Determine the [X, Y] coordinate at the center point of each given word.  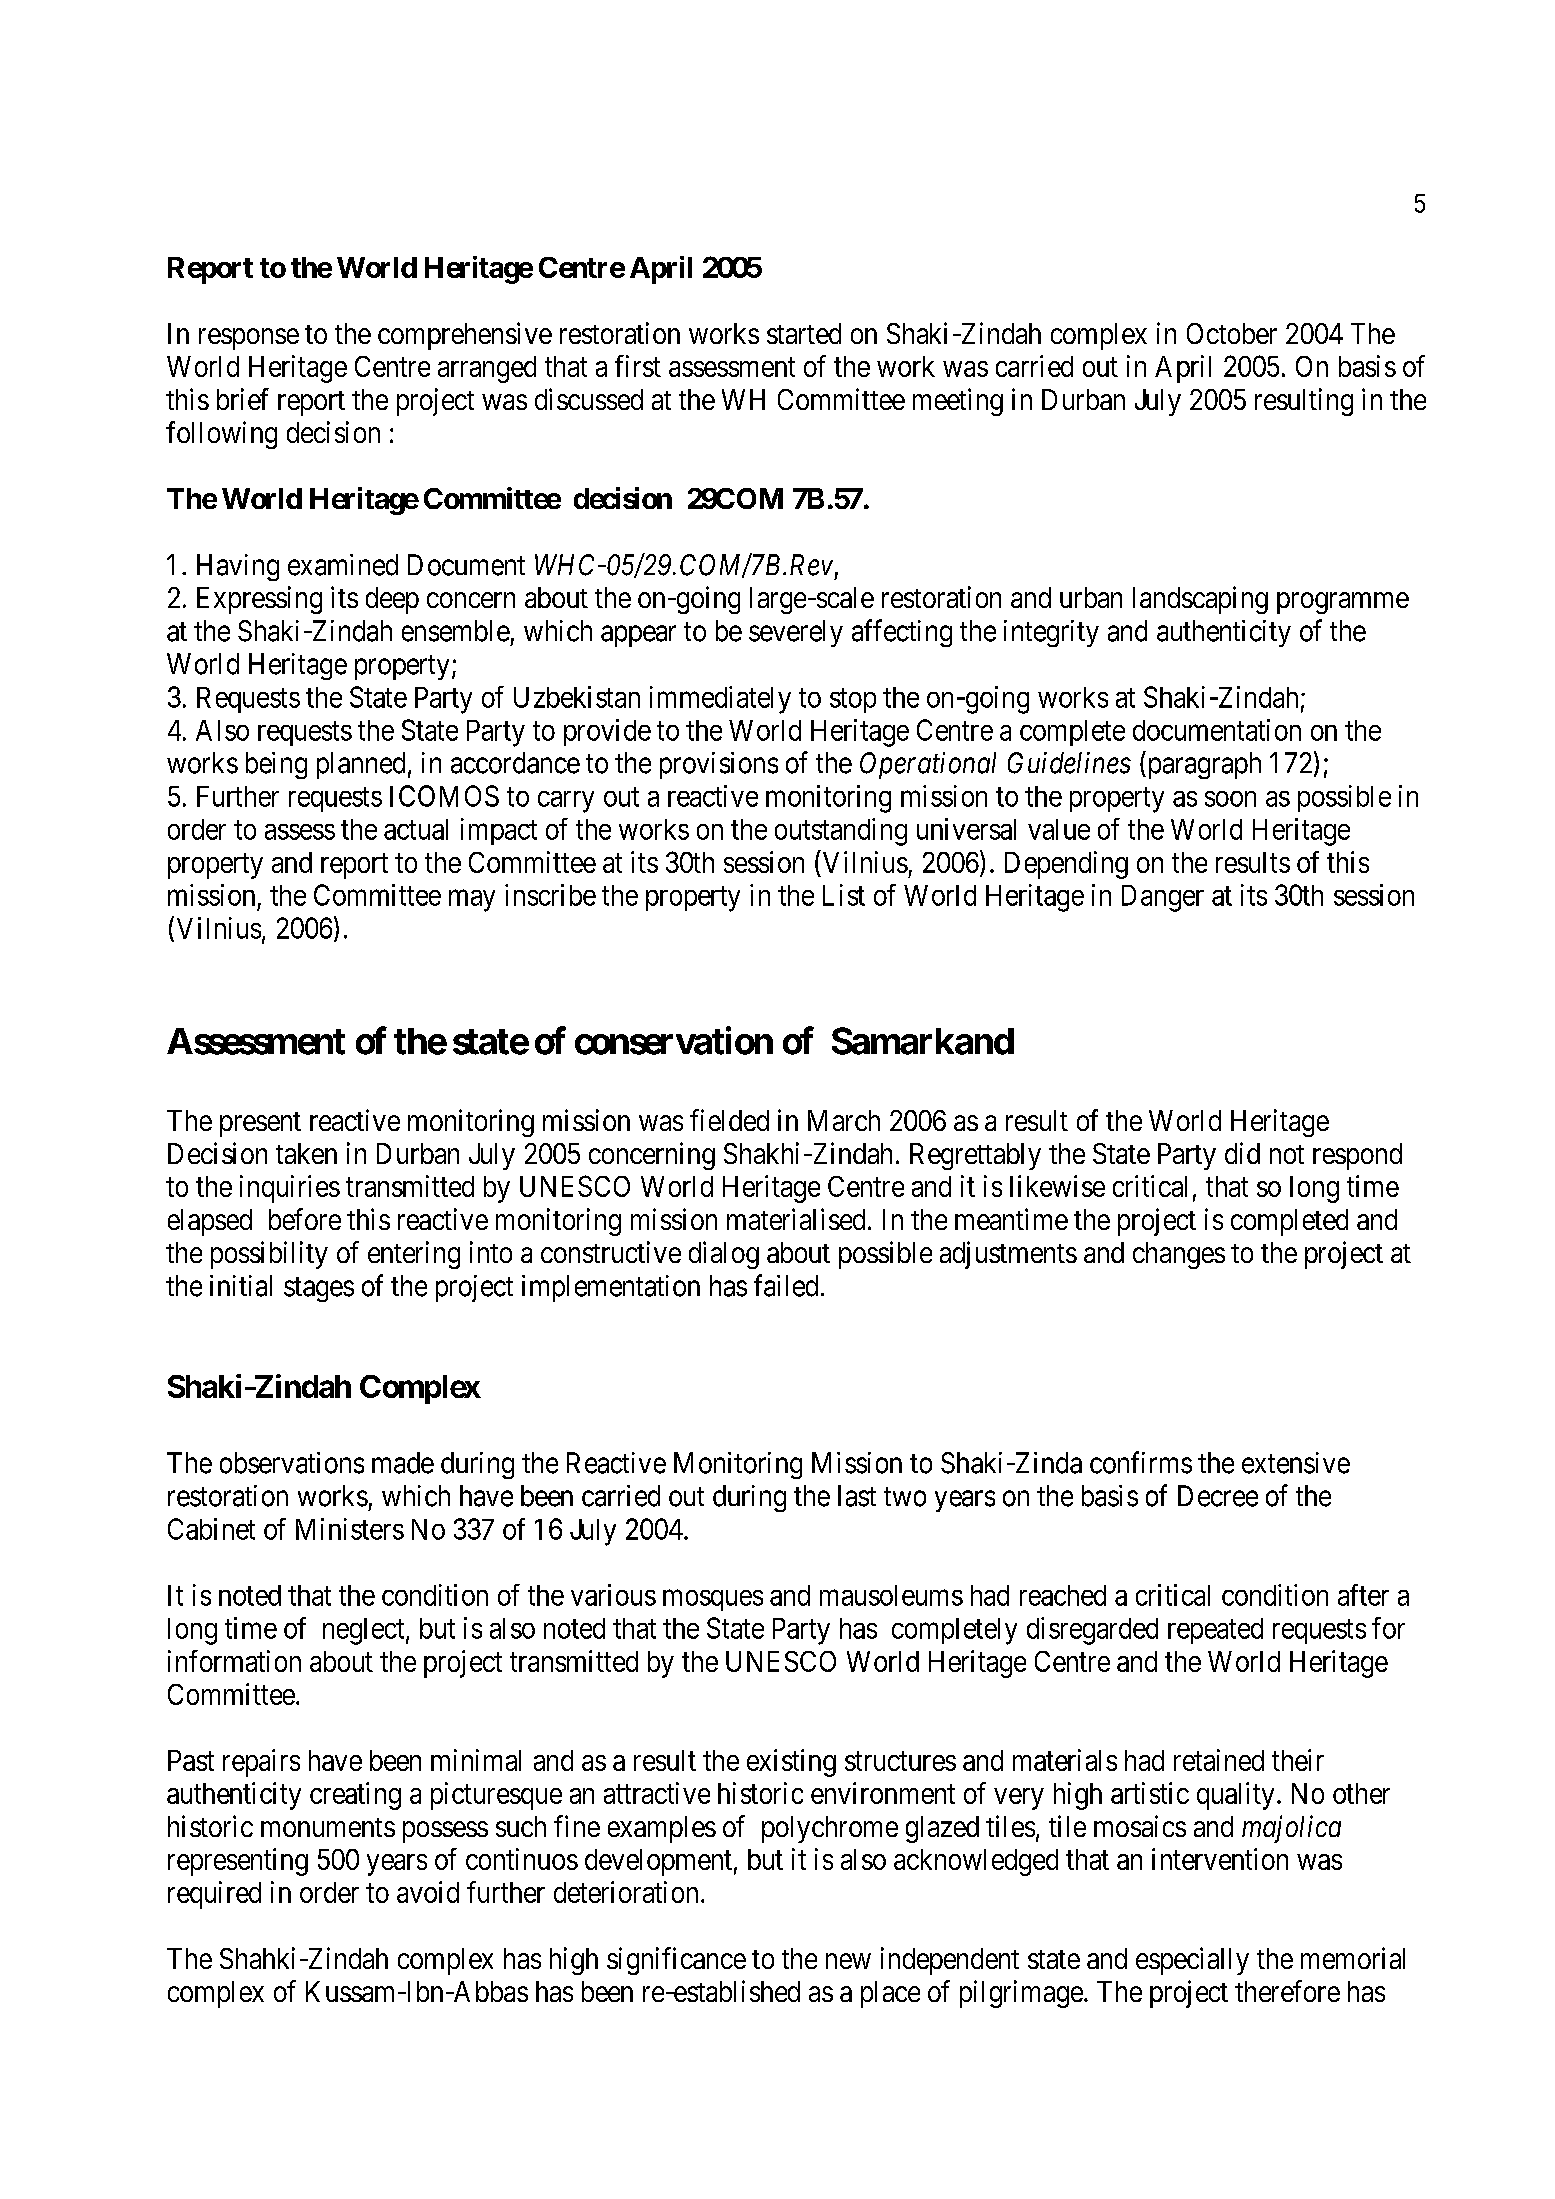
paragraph [1203, 765]
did [1242, 1153]
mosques [713, 1600]
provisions [719, 765]
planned [361, 765]
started [804, 333]
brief [243, 399]
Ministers [350, 1529]
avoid [428, 1892]
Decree [1218, 1496]
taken [306, 1153]
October [1232, 333]
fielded [729, 1120]
